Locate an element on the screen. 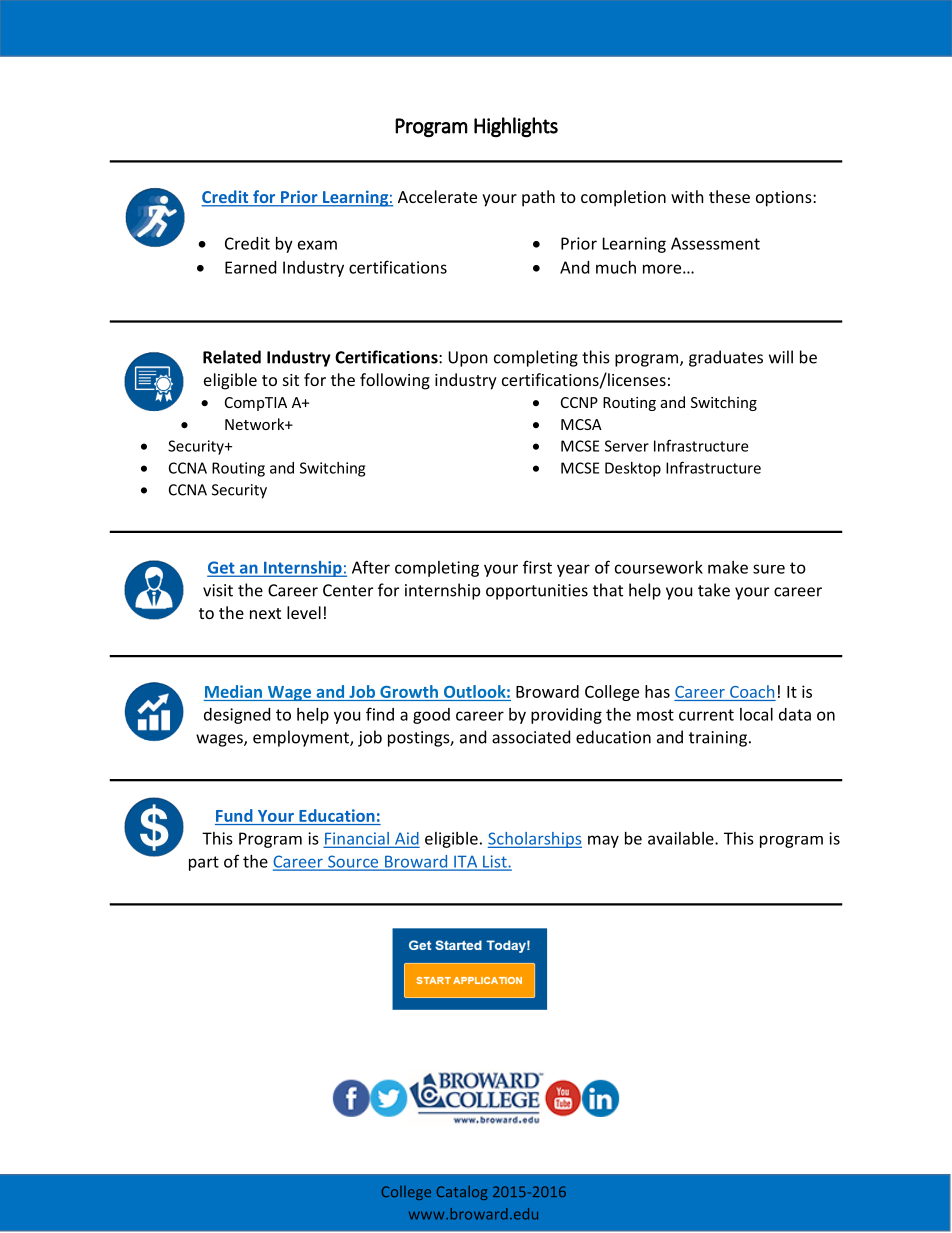 Image resolution: width=952 pixels, height=1233 pixels. exam is located at coordinates (317, 245).
